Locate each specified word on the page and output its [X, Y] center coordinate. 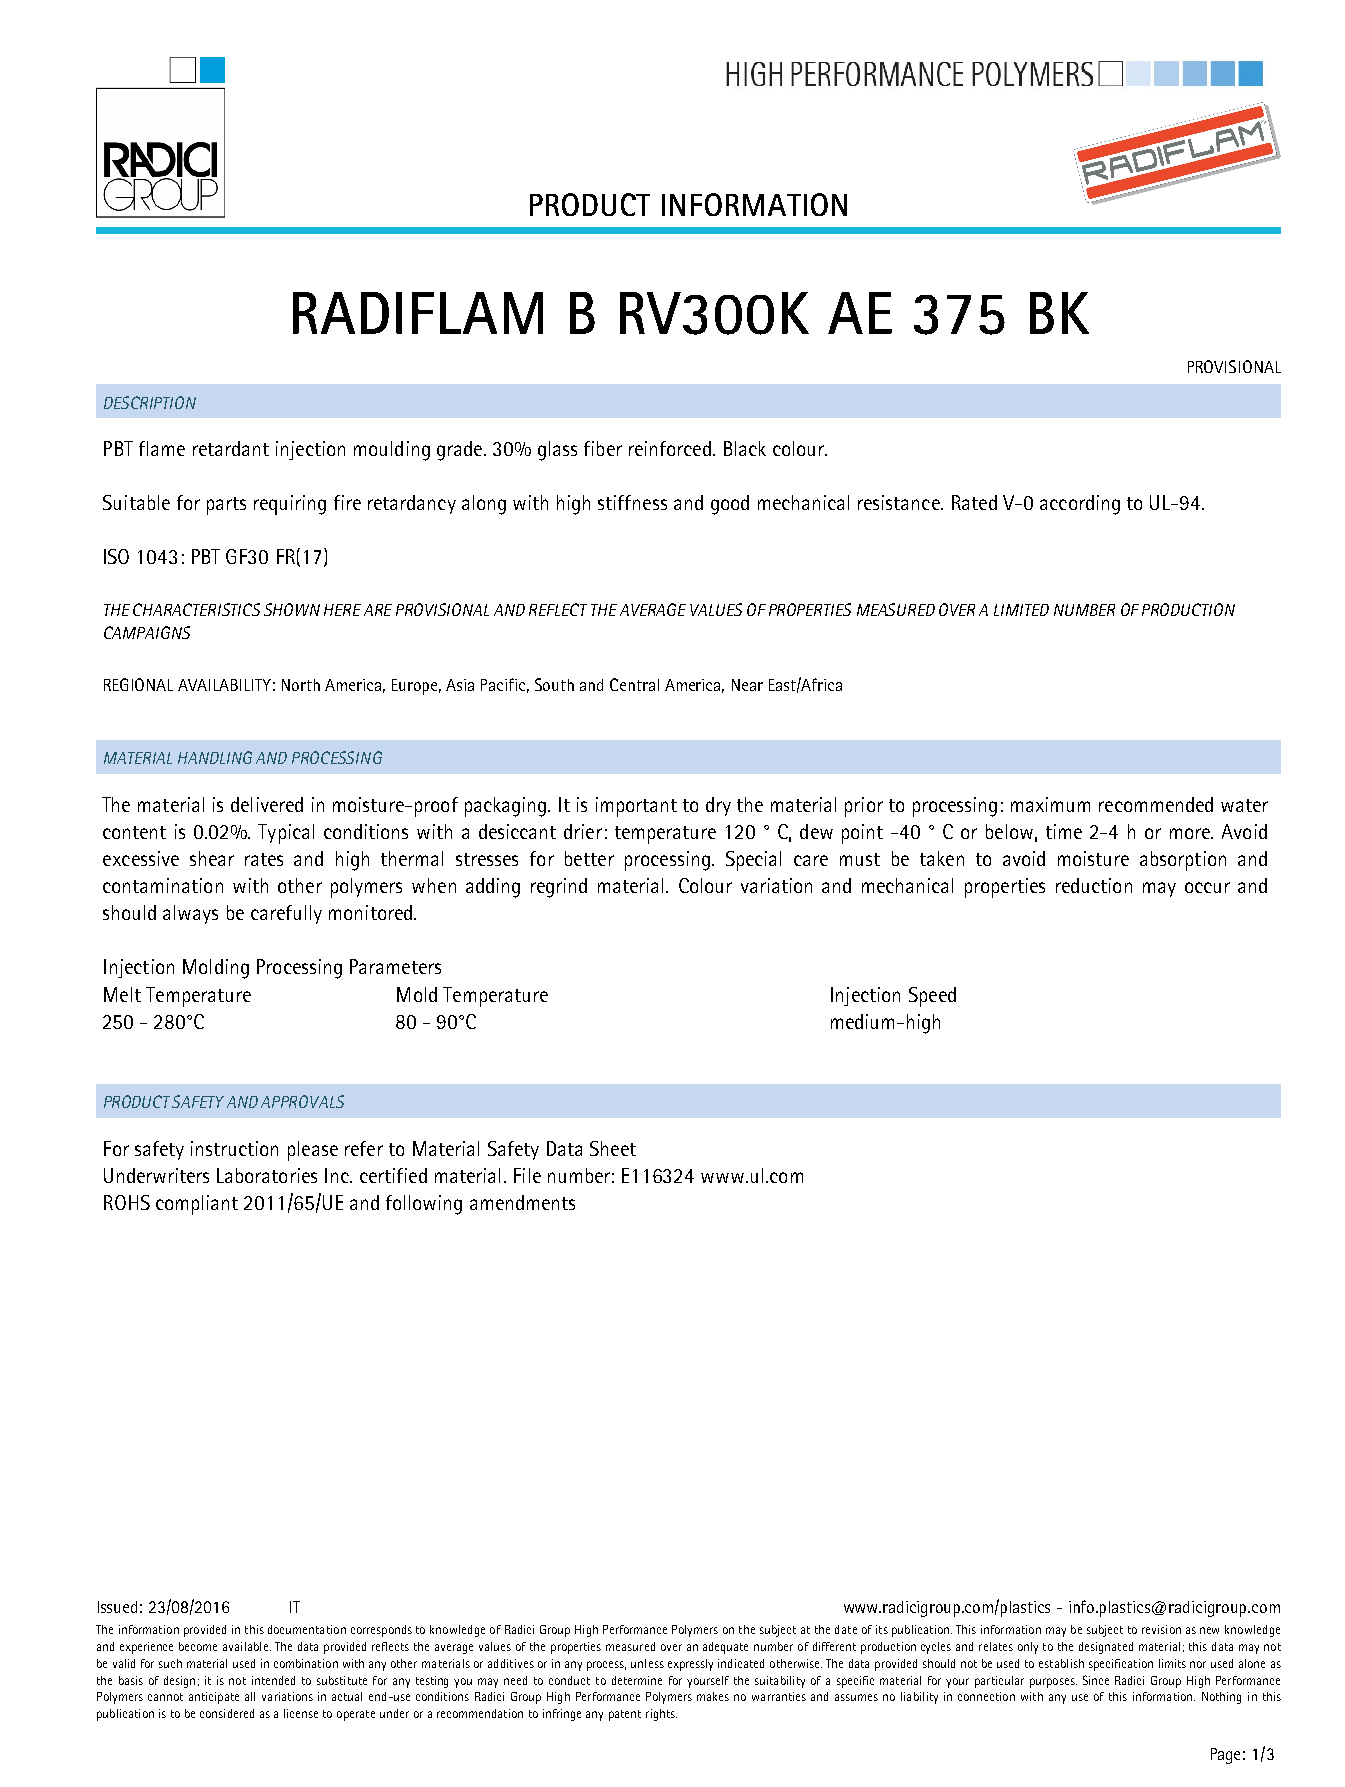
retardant [231, 448]
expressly [690, 1665]
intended [273, 1680]
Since [1096, 1680]
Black [745, 448]
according [1080, 505]
